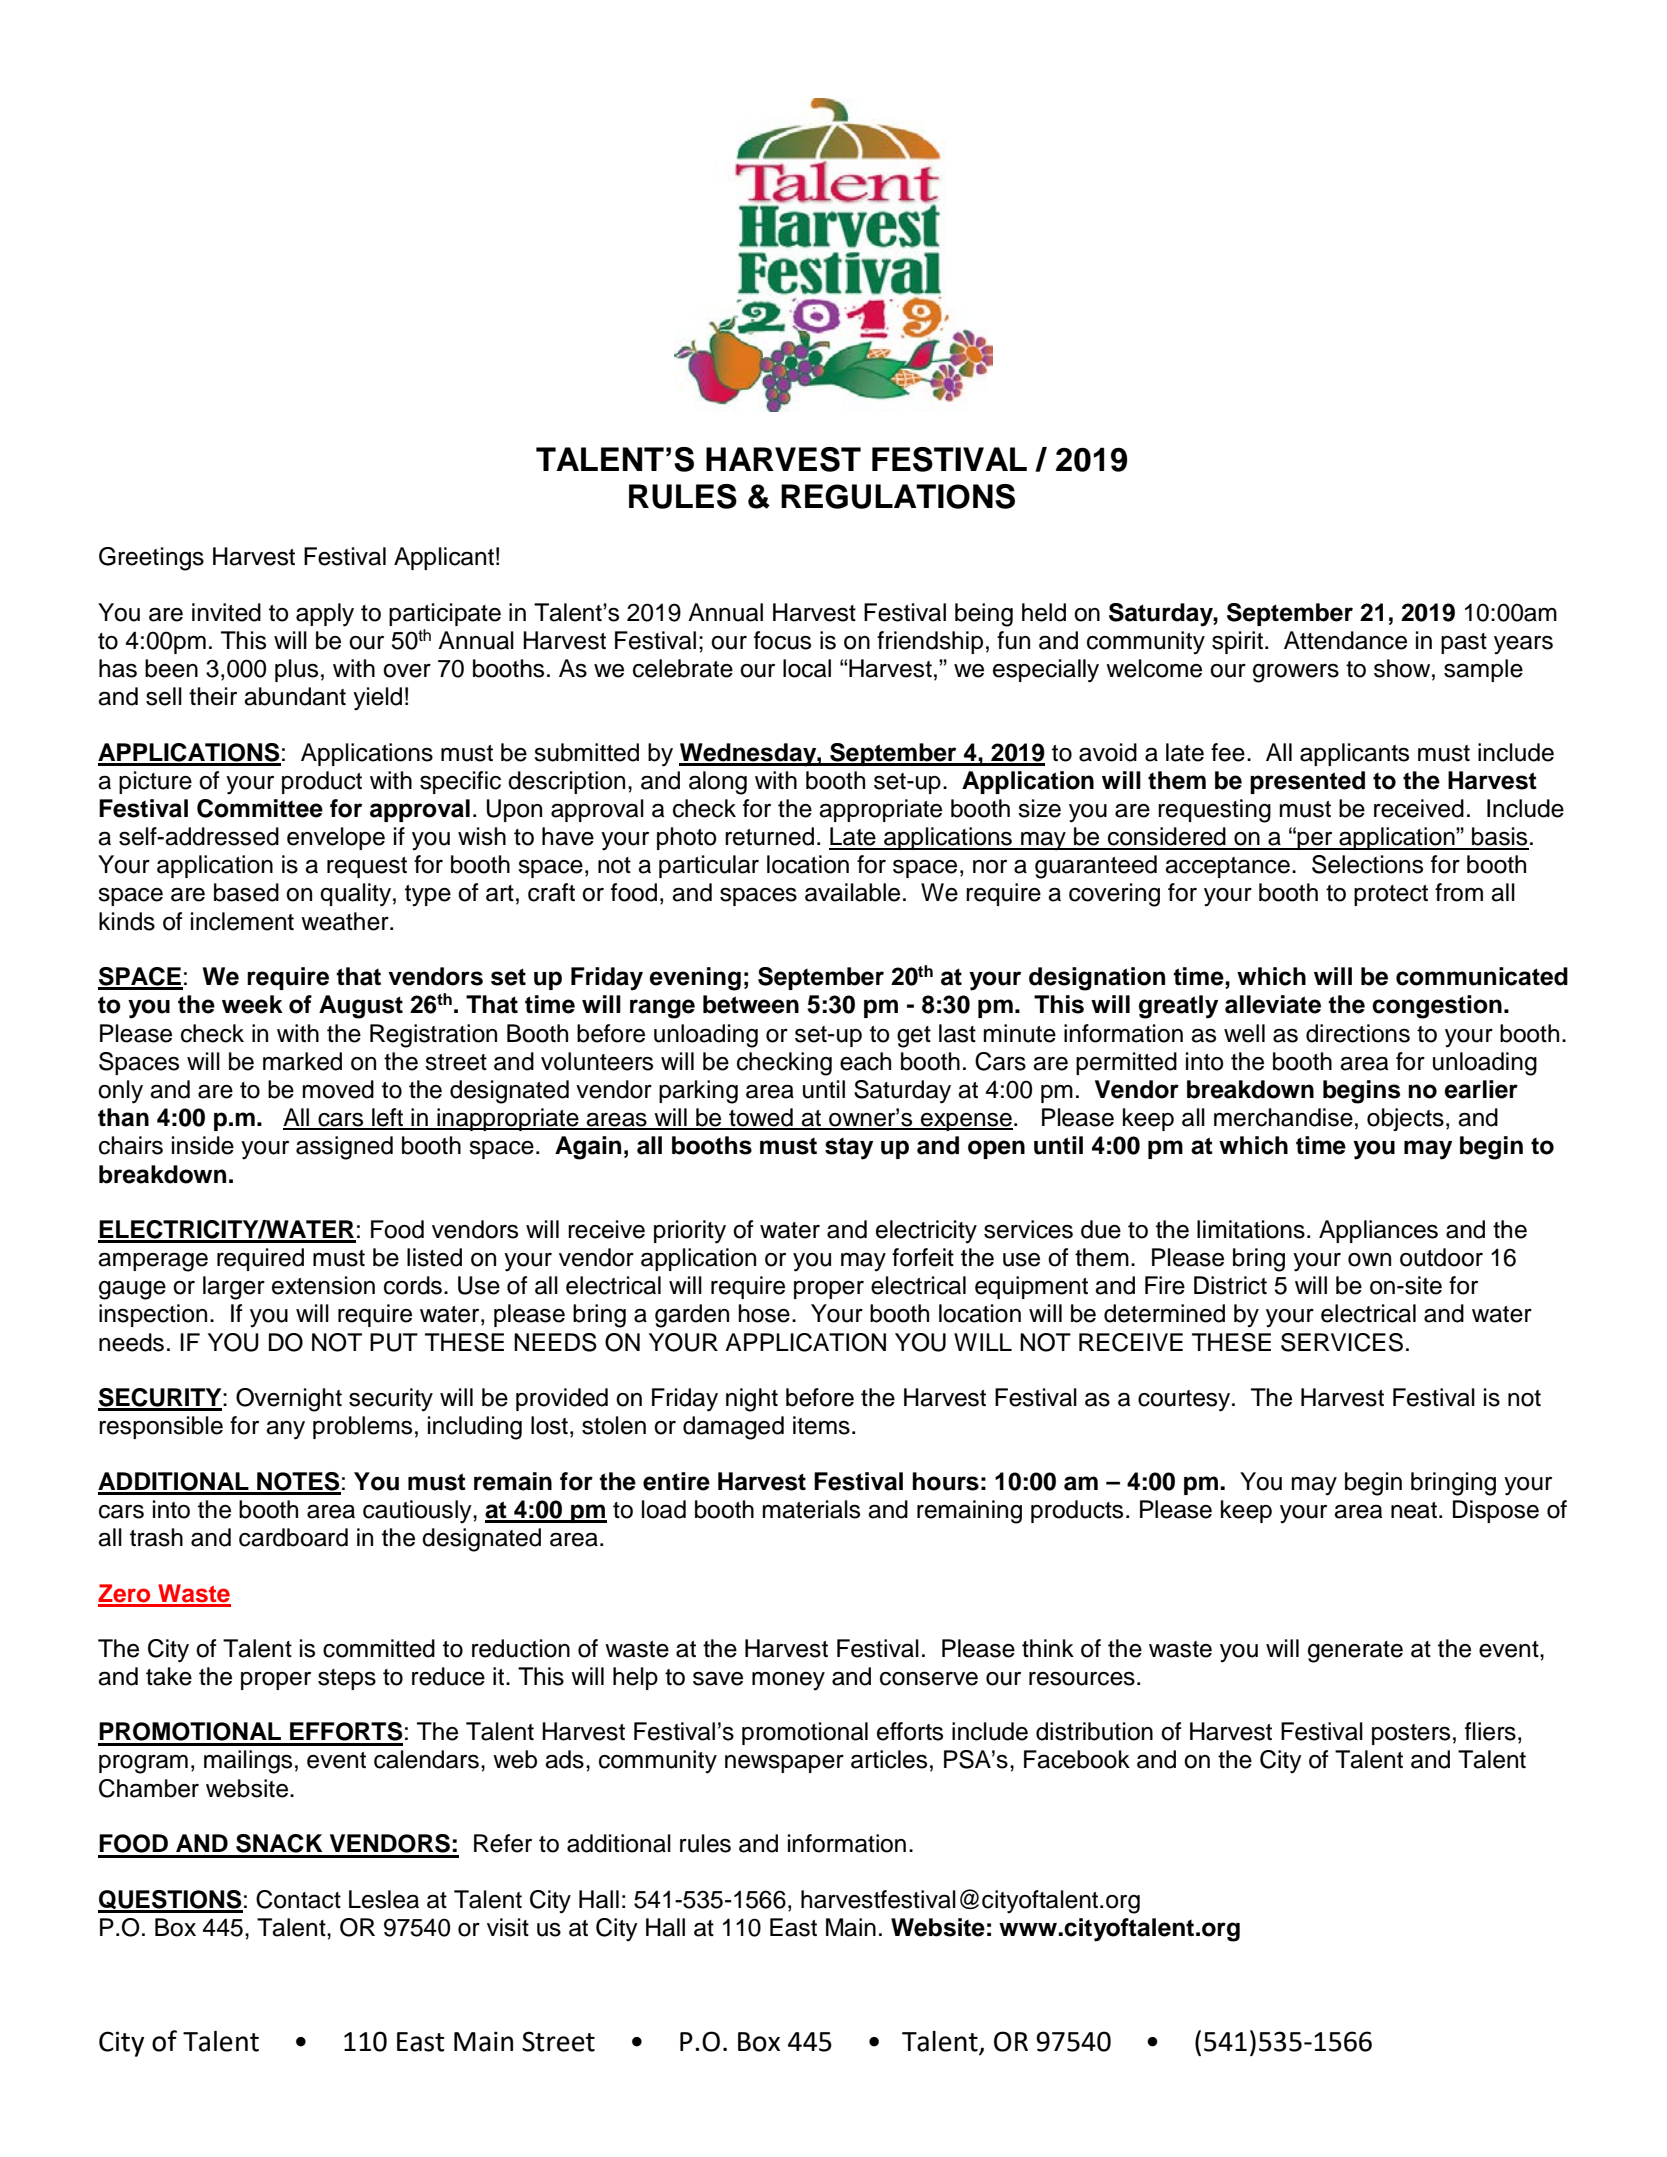 The height and width of the screenshot is (2157, 1667). What do you see at coordinates (1378, 1231) in the screenshot?
I see `Appliances` at bounding box center [1378, 1231].
